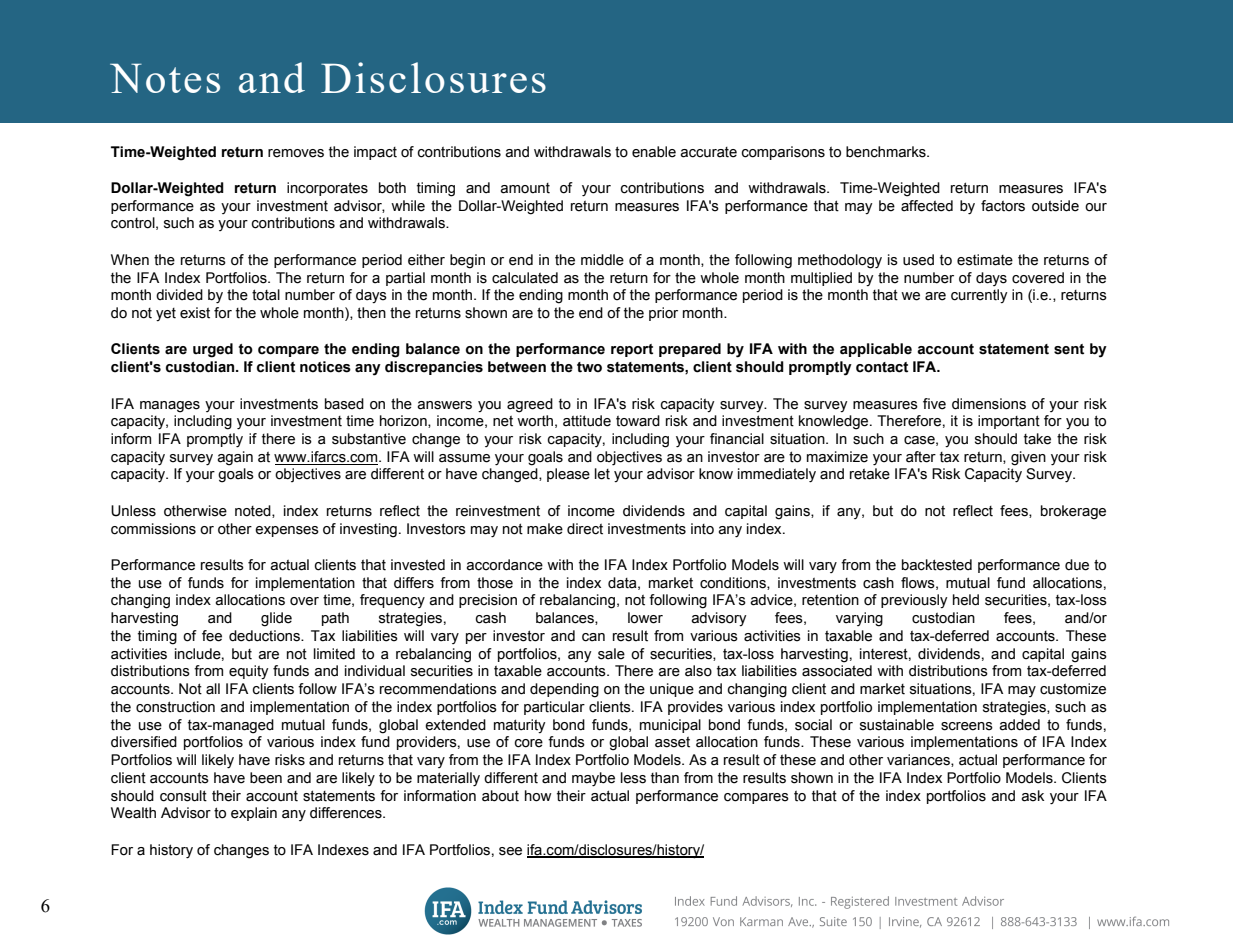 Image resolution: width=1233 pixels, height=952 pixels. Describe the element at coordinates (602, 260) in the image. I see `middle` at that location.
